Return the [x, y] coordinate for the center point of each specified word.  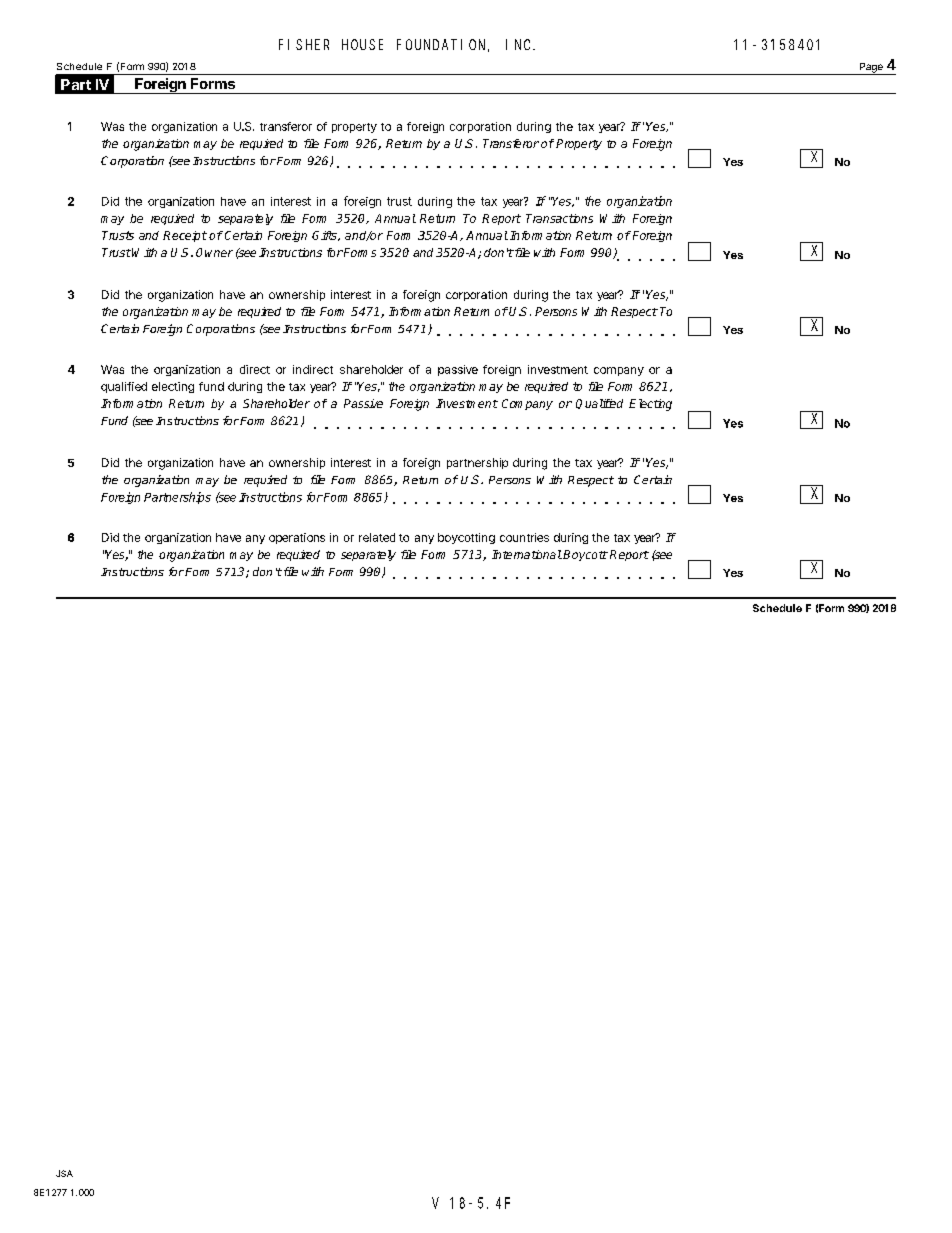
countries [524, 537]
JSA [64, 1173]
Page [871, 69]
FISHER [304, 44]
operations [297, 538]
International [527, 554]
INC [520, 44]
